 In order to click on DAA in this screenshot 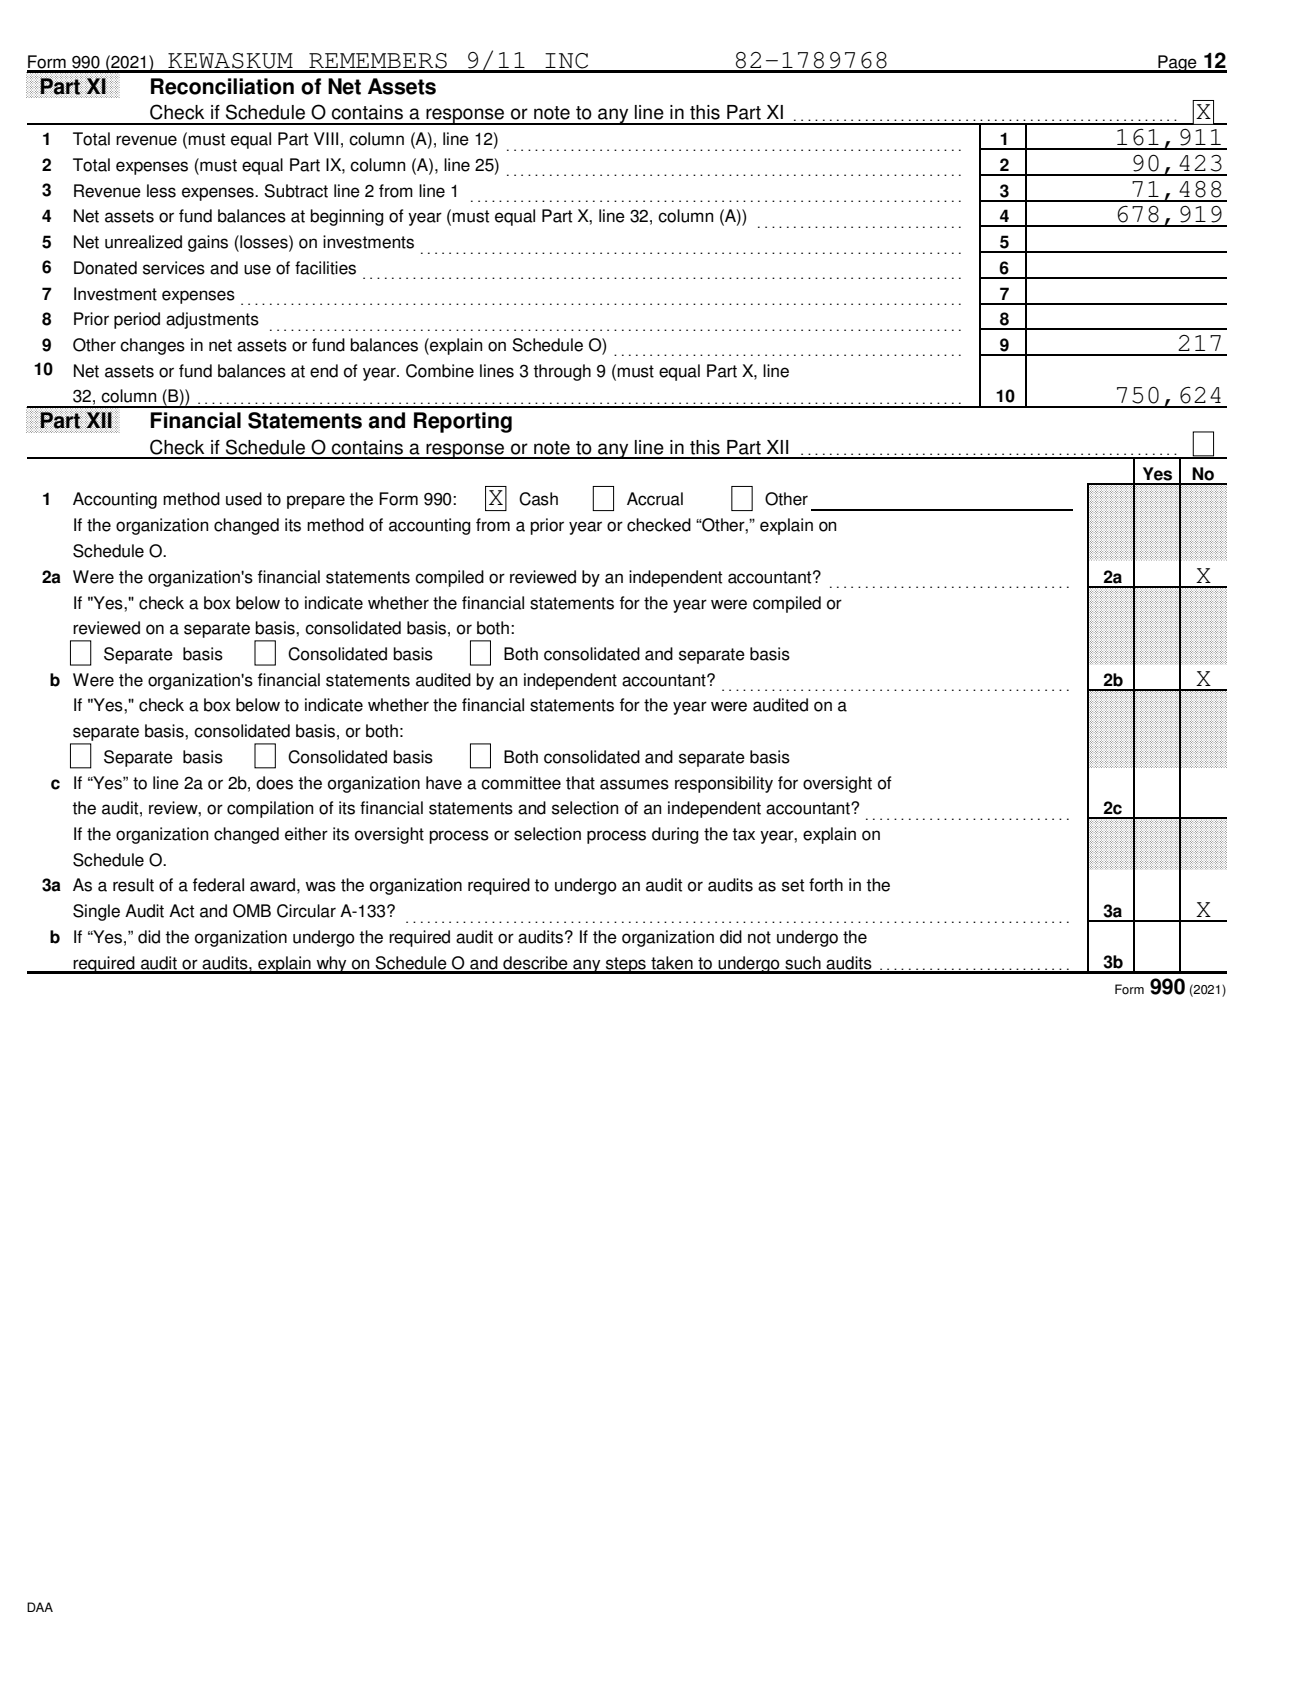, I will do `click(40, 1607)`.
